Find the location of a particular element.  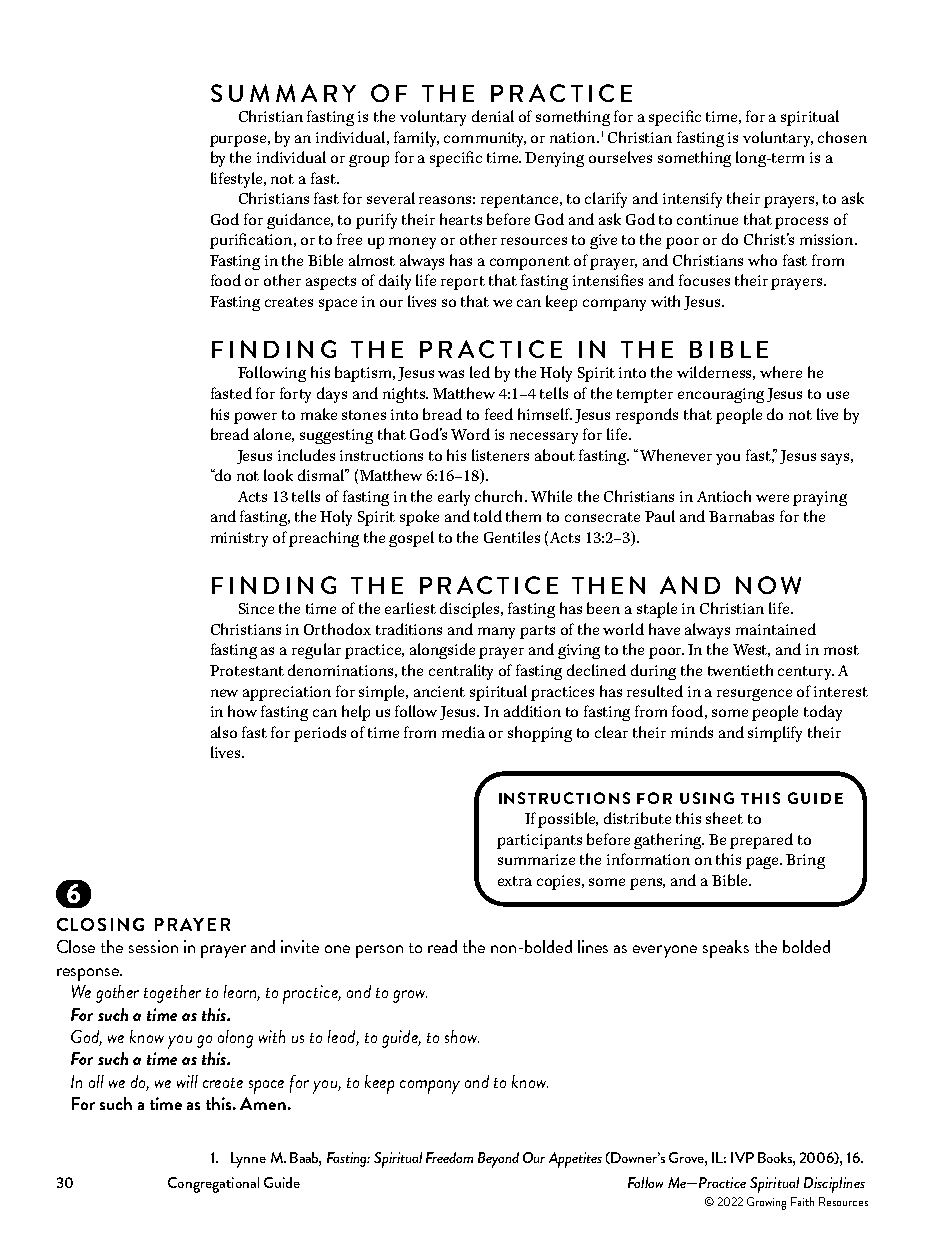

community is located at coordinates (485, 139).
